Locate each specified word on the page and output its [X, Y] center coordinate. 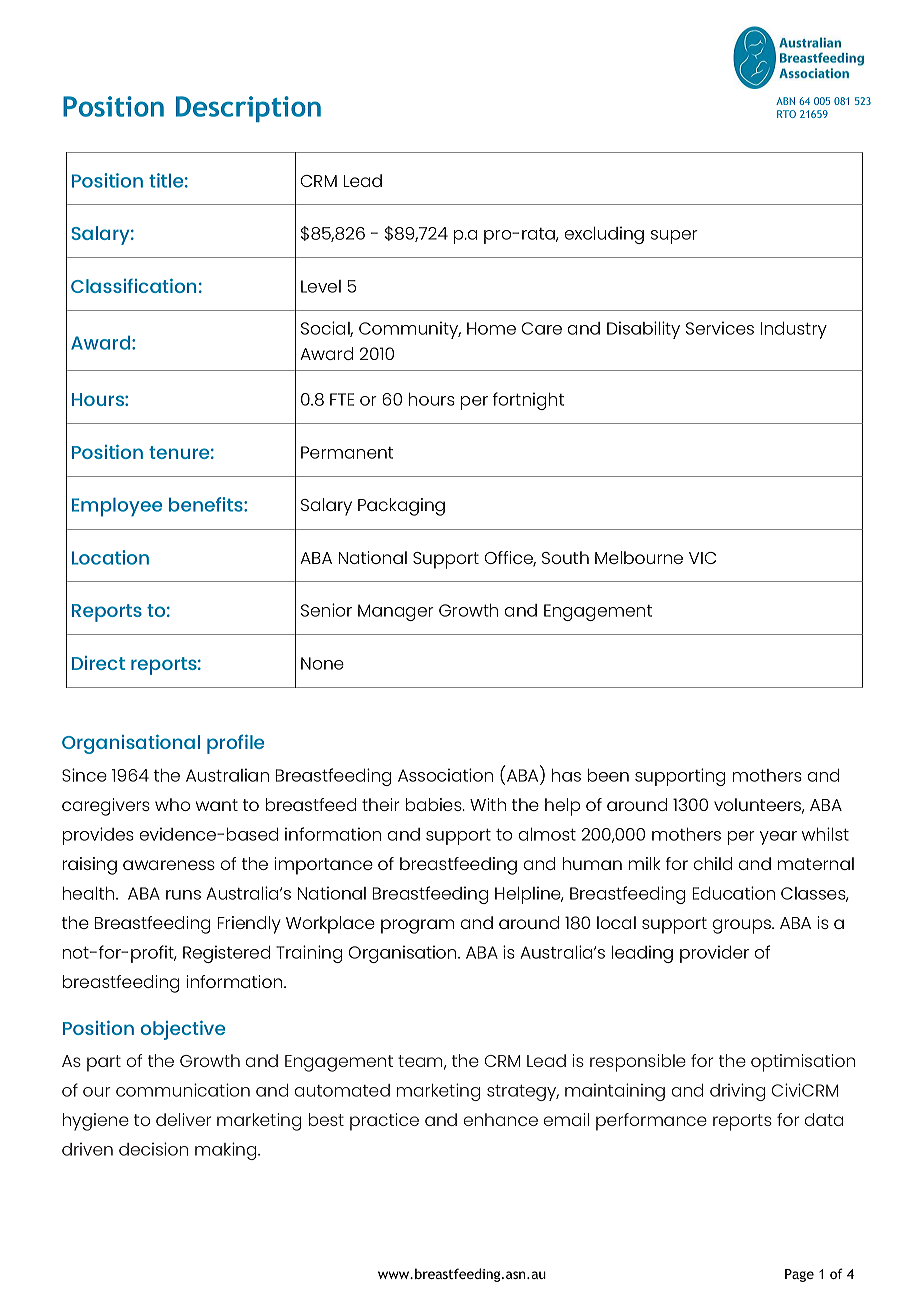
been [608, 775]
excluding [604, 235]
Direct [98, 663]
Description [248, 109]
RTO [786, 114]
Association [445, 775]
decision [153, 1149]
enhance [501, 1119]
